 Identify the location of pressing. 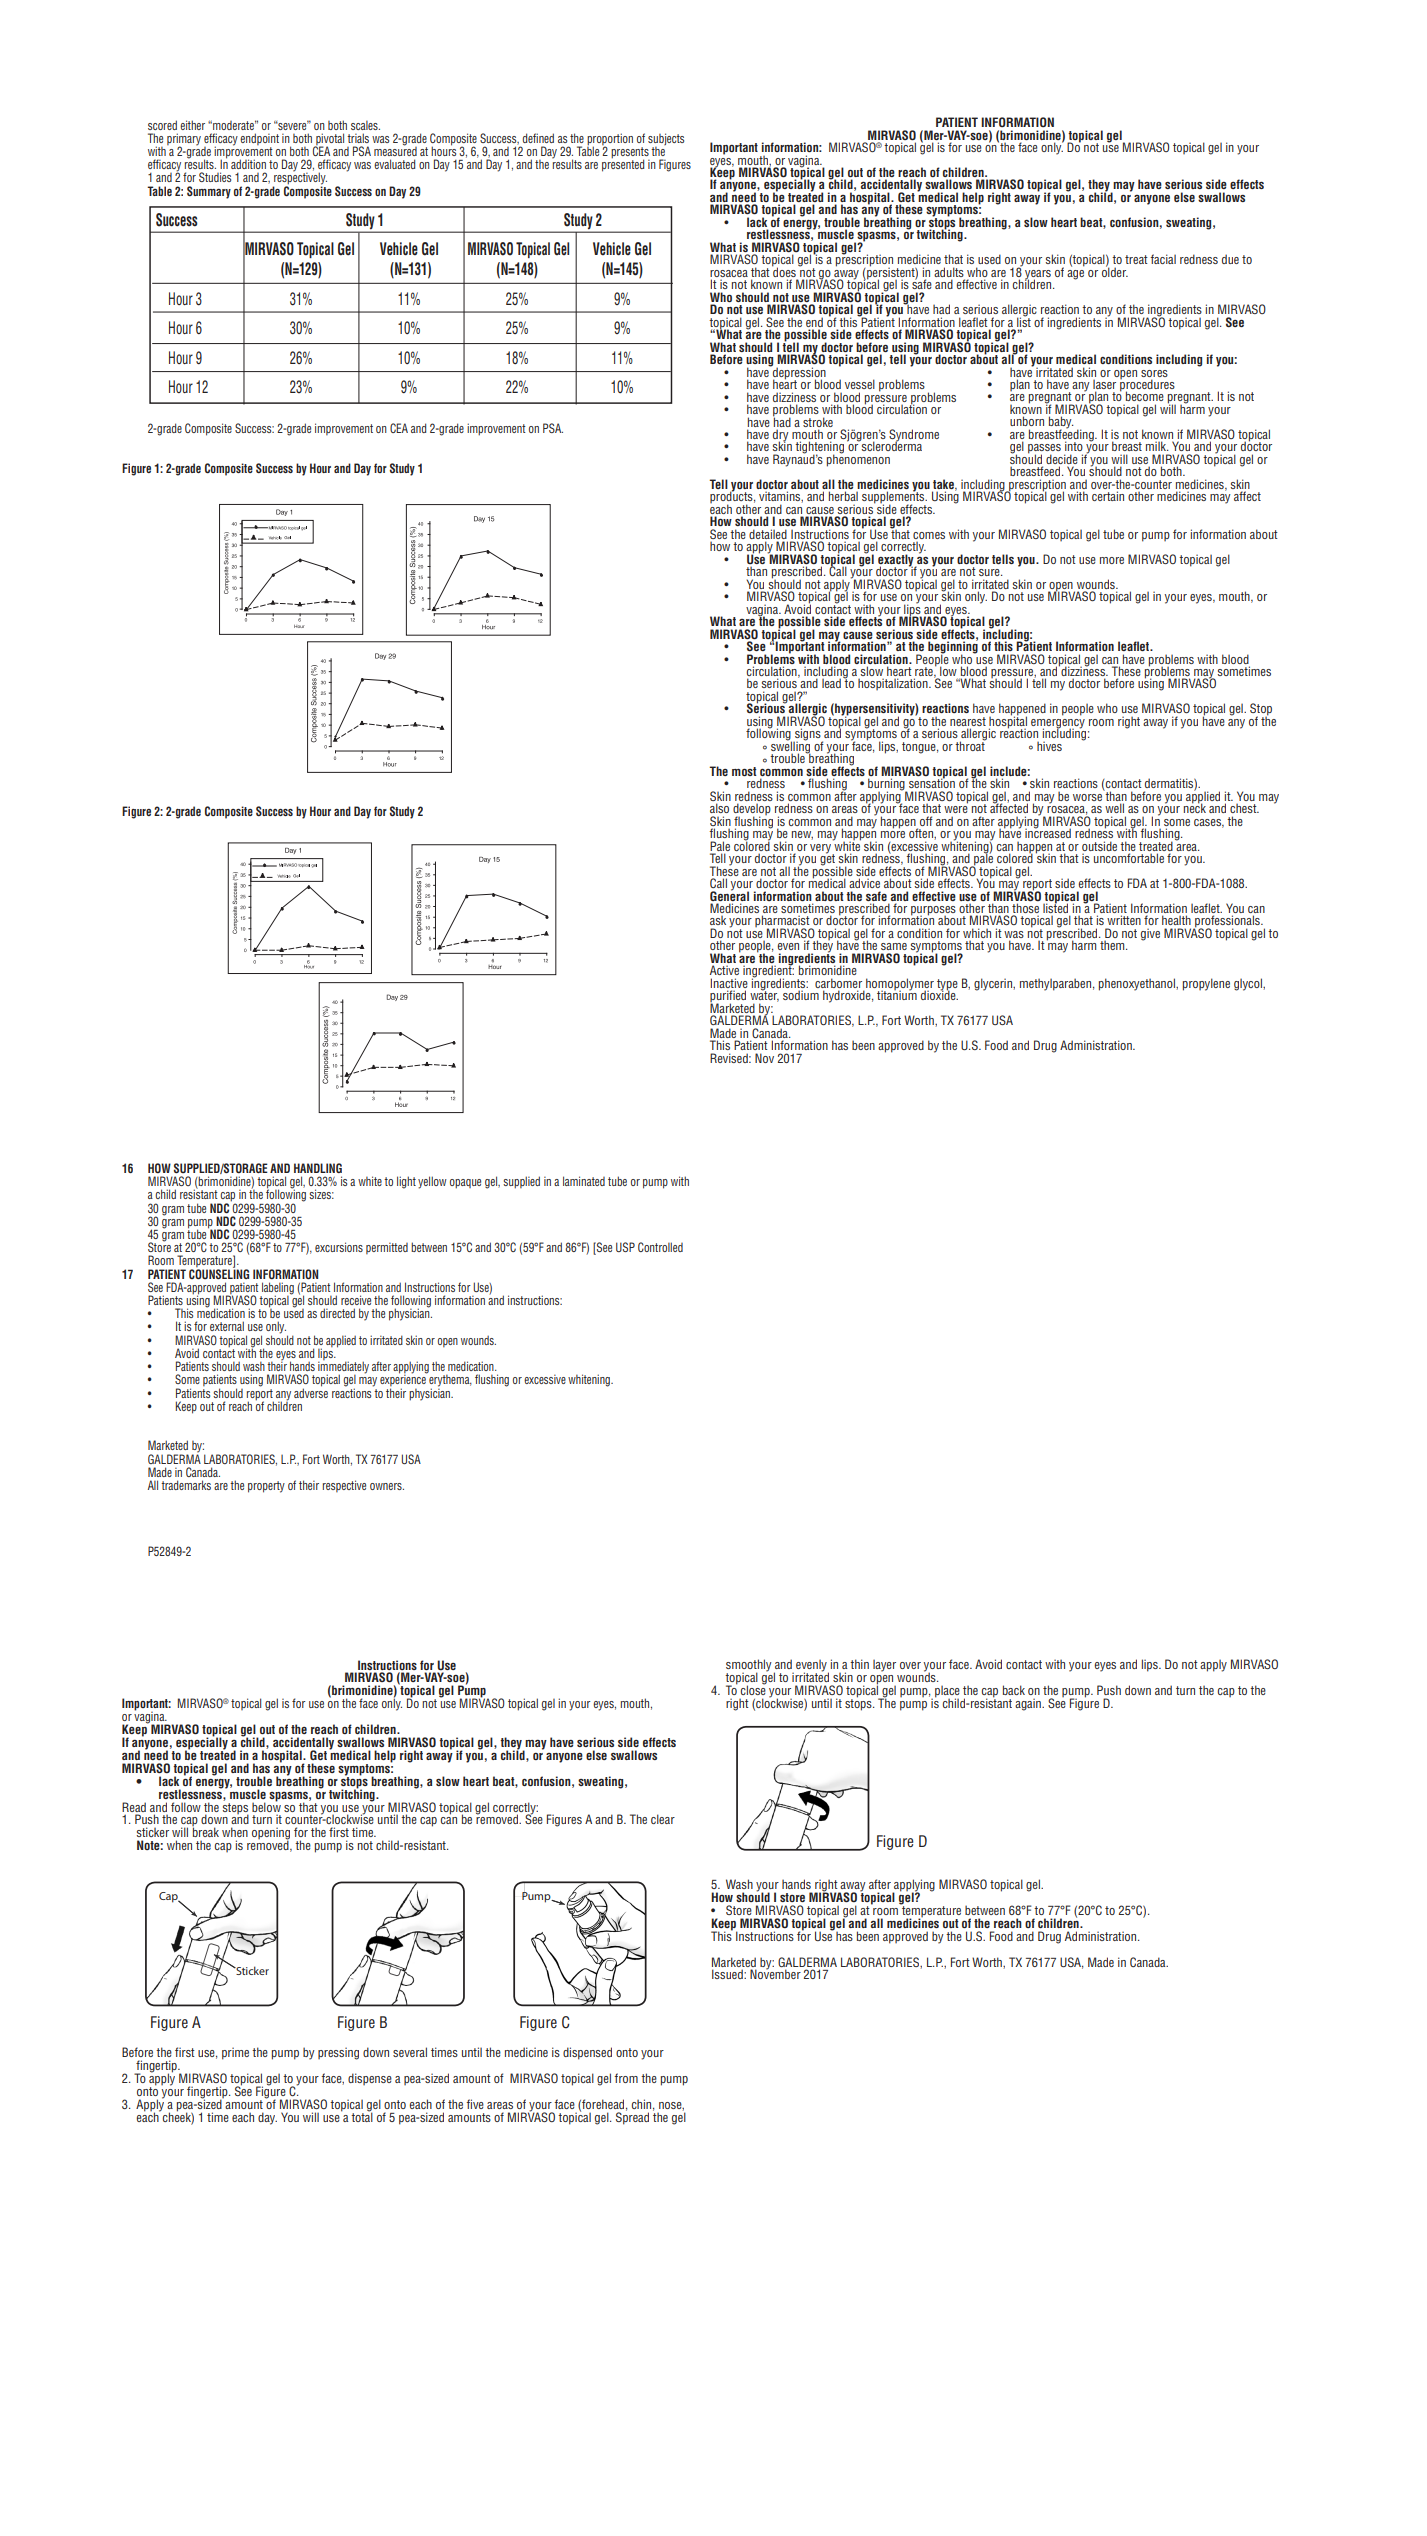
(338, 2053).
